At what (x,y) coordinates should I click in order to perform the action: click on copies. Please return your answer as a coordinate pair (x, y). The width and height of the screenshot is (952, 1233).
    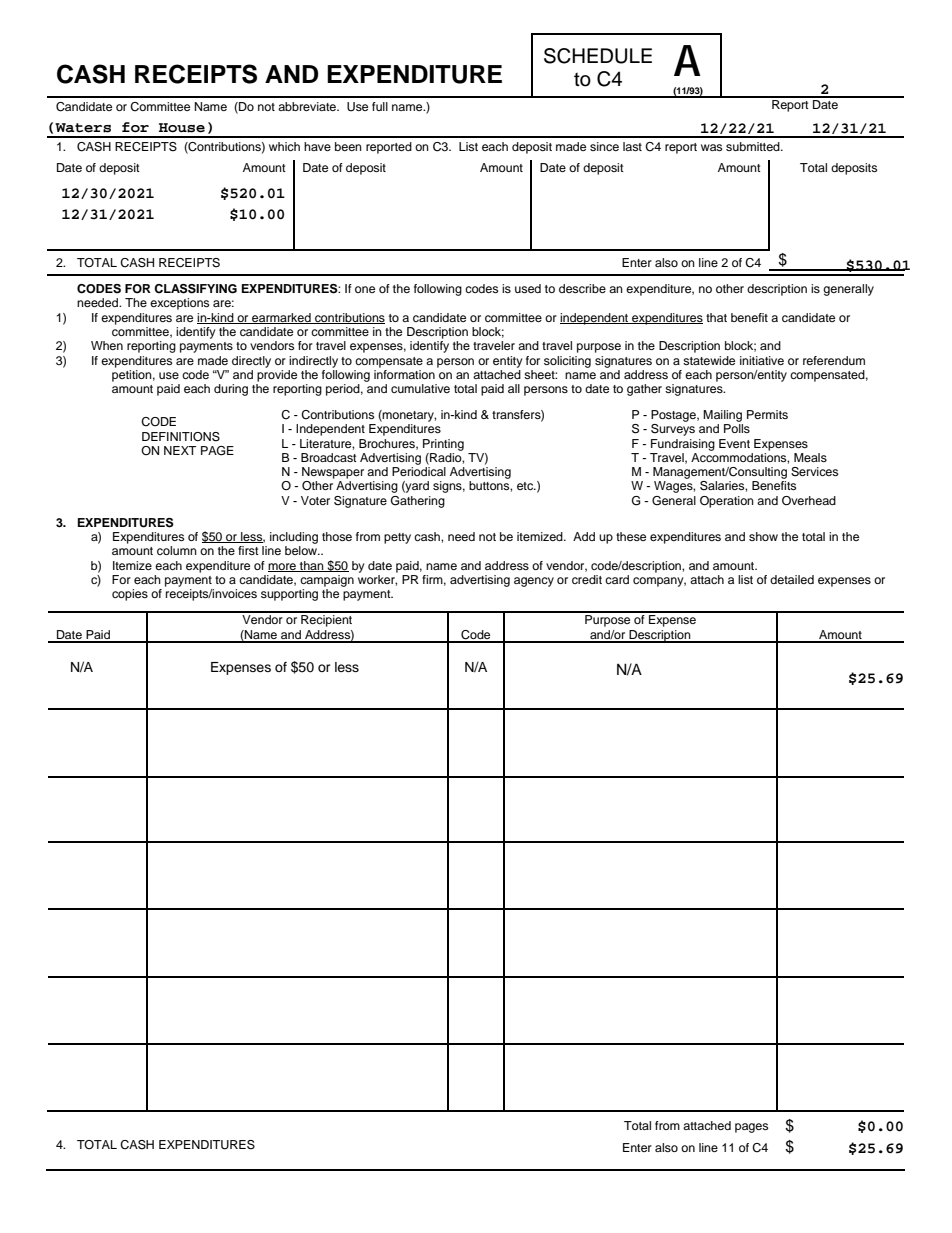
    Looking at the image, I should click on (130, 595).
